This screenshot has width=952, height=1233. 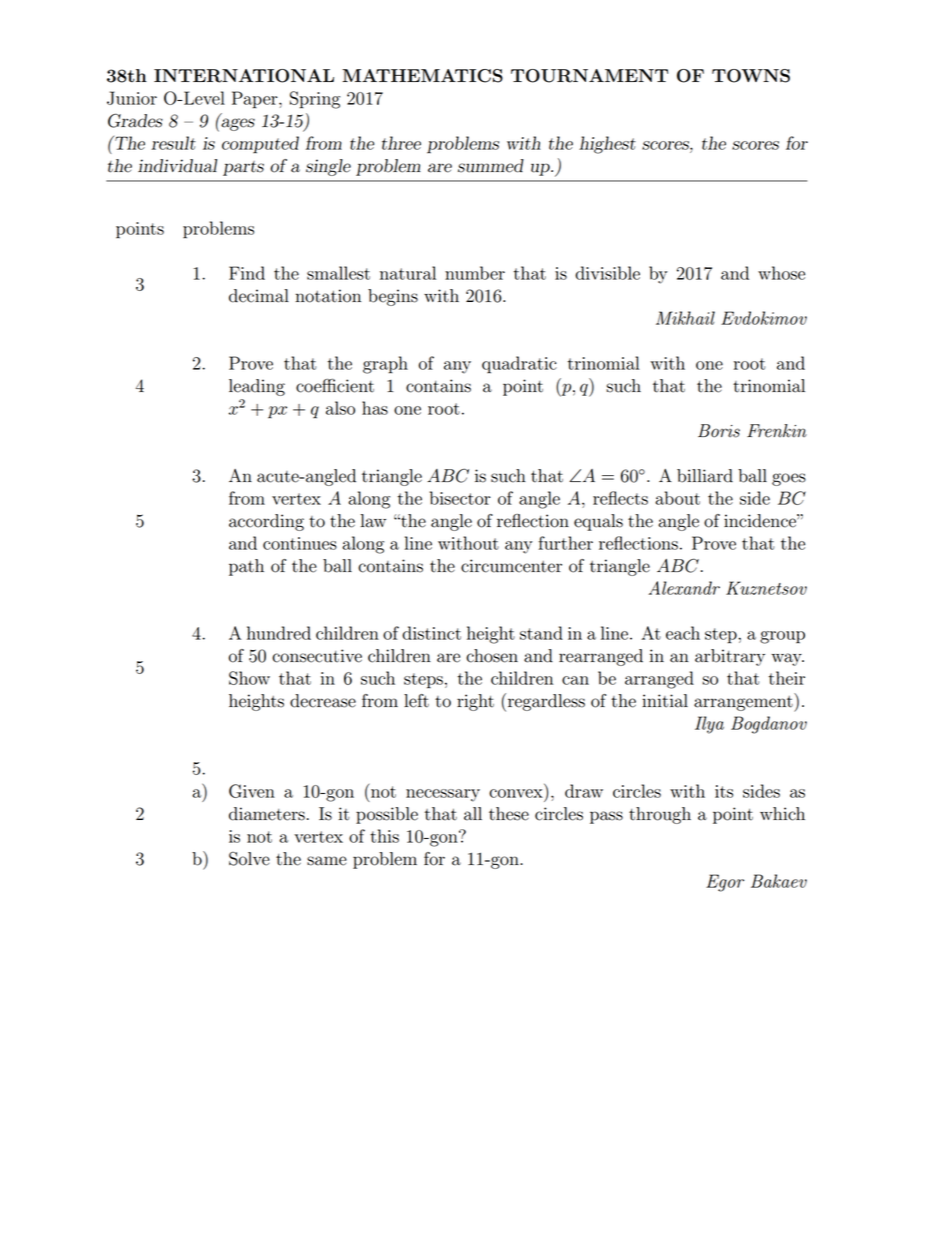 What do you see at coordinates (266, 522) in the screenshot?
I see `according` at bounding box center [266, 522].
